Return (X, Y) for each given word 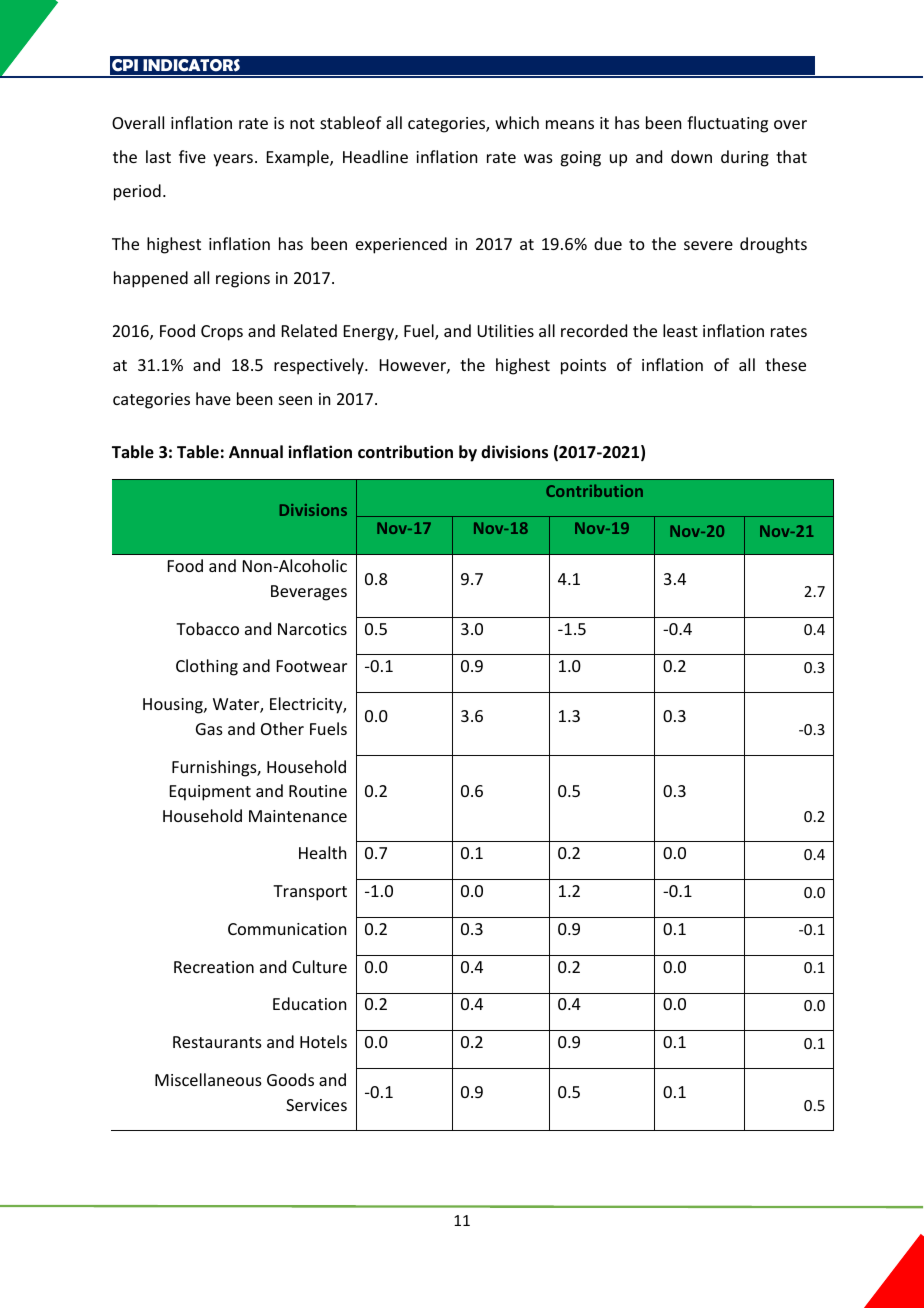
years (233, 160)
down (691, 156)
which (517, 122)
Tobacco (207, 628)
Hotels (323, 1041)
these (785, 364)
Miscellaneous (208, 1079)
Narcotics (312, 629)
